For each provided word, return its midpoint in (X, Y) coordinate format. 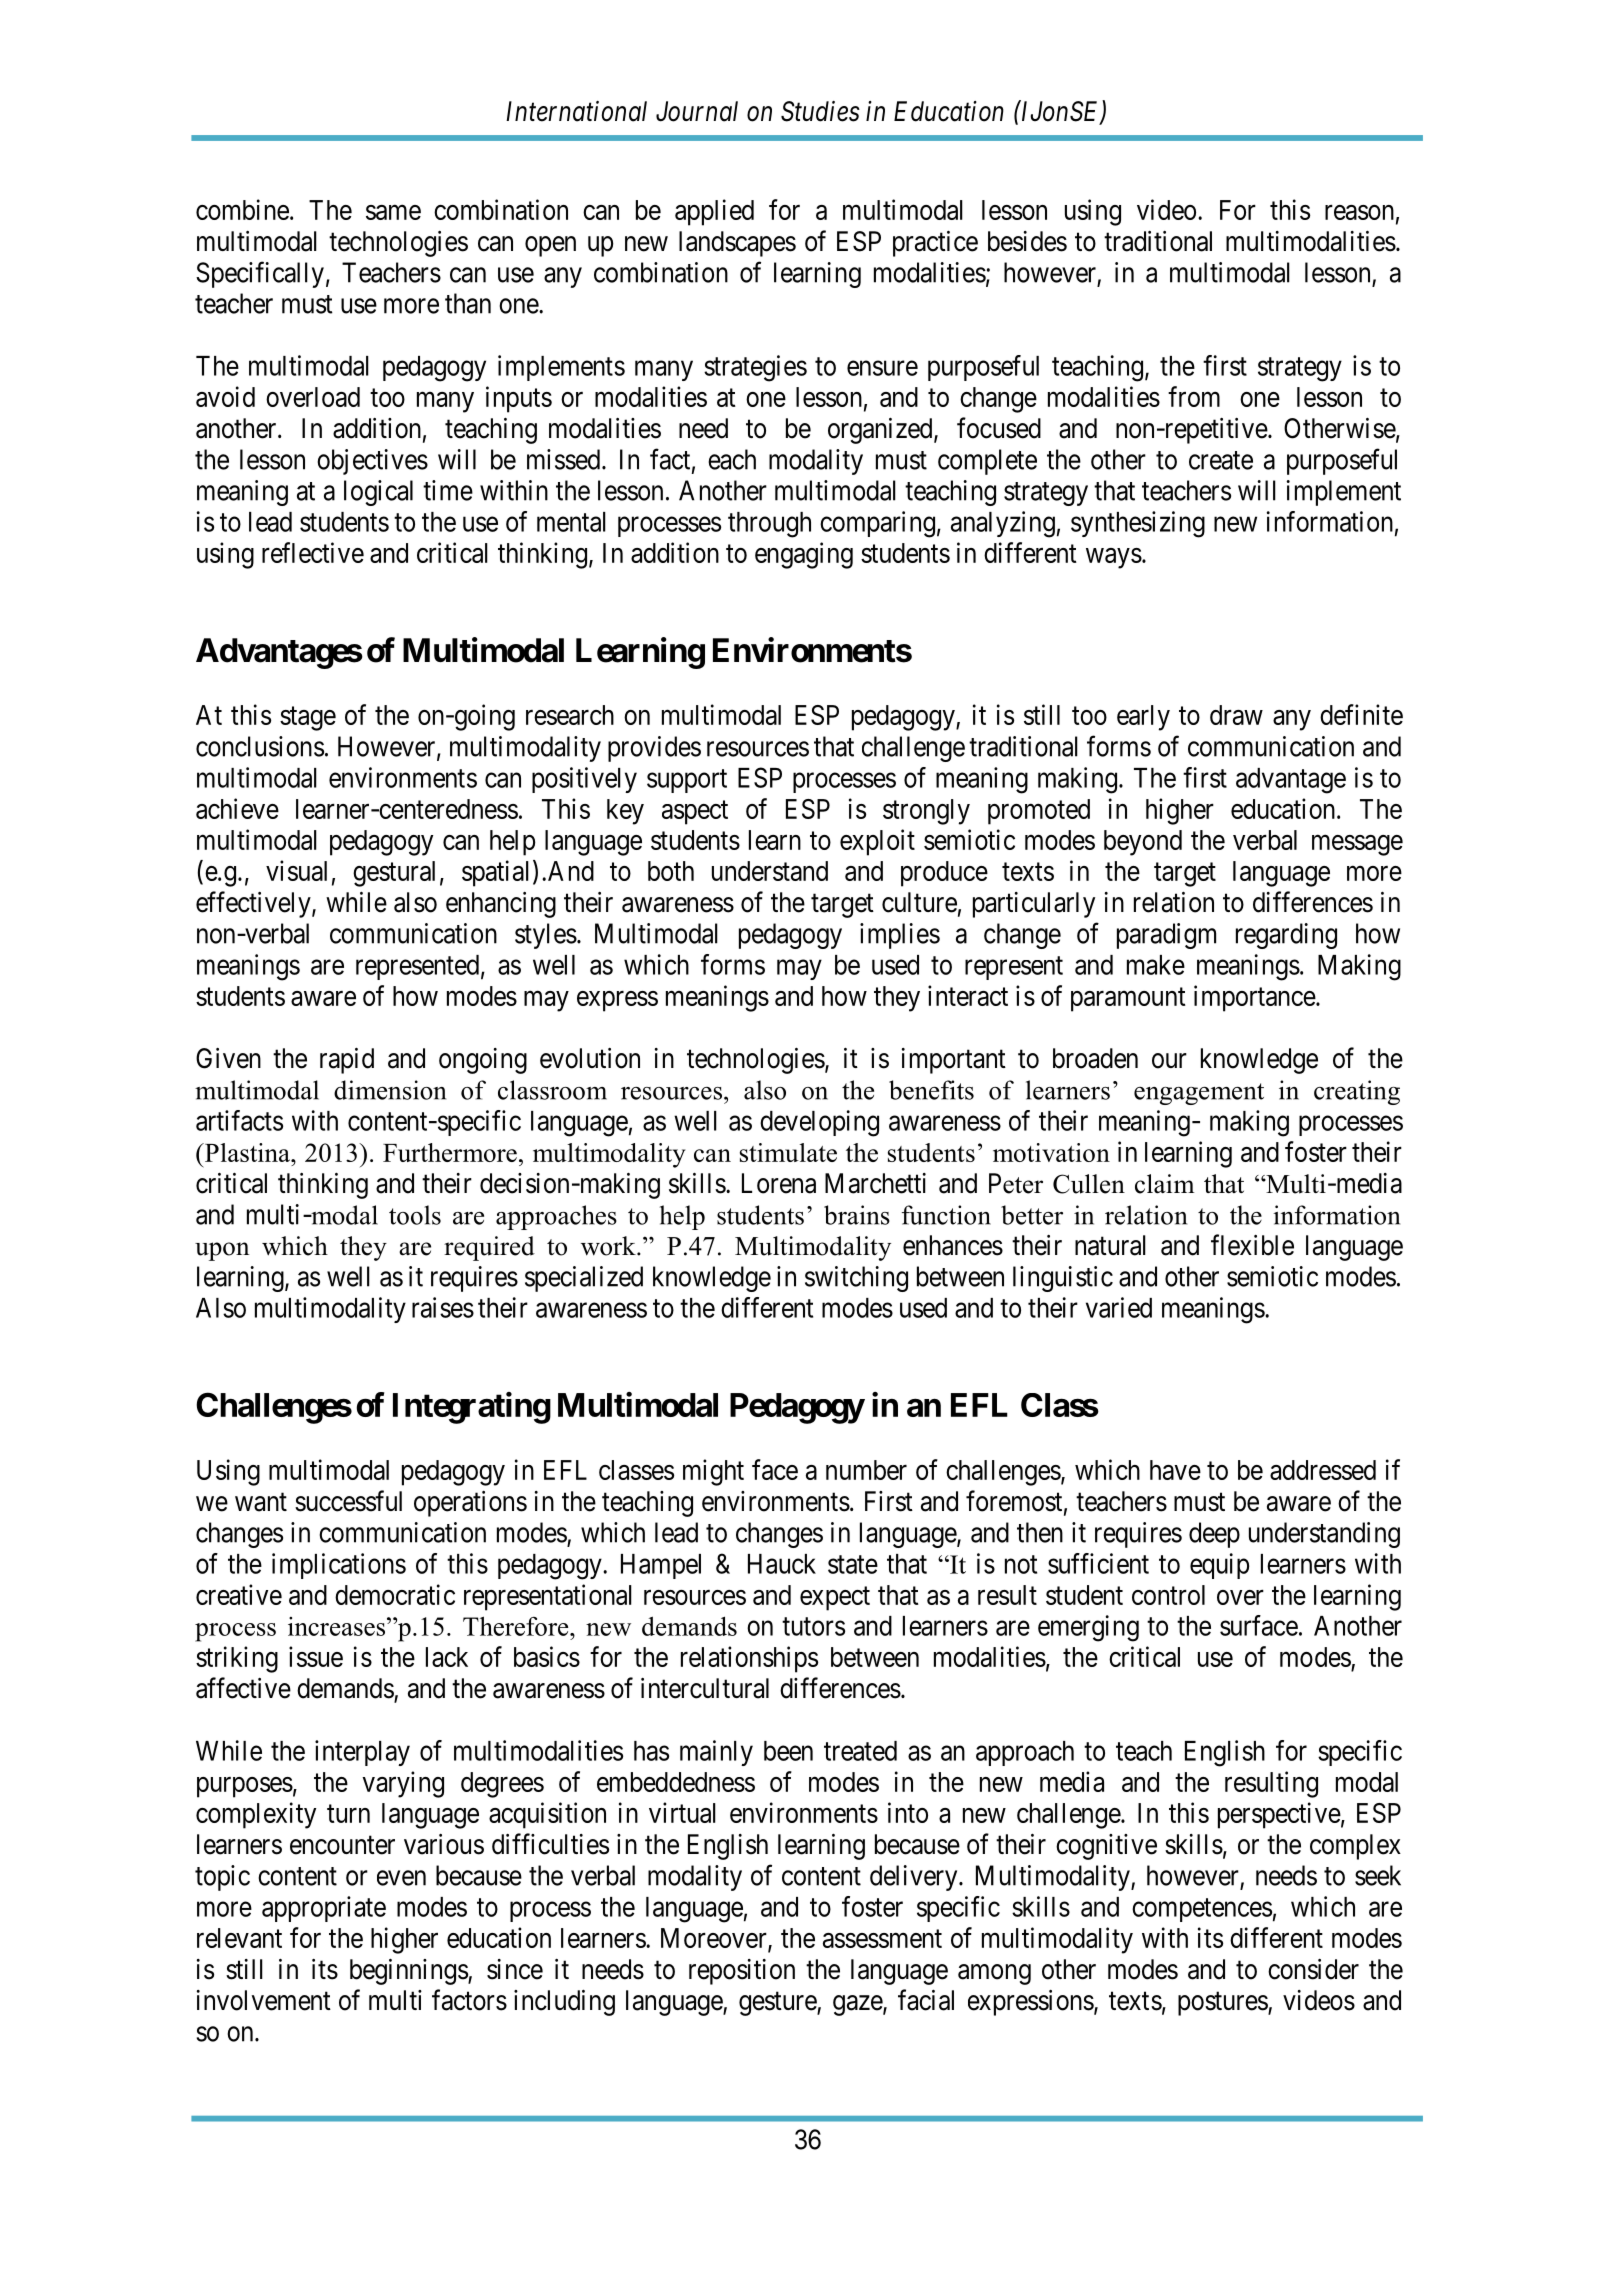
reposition (742, 1972)
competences (1202, 1910)
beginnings (409, 1972)
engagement (1199, 1094)
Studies (820, 111)
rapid (347, 1061)
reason (1359, 212)
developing (819, 1123)
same (393, 212)
